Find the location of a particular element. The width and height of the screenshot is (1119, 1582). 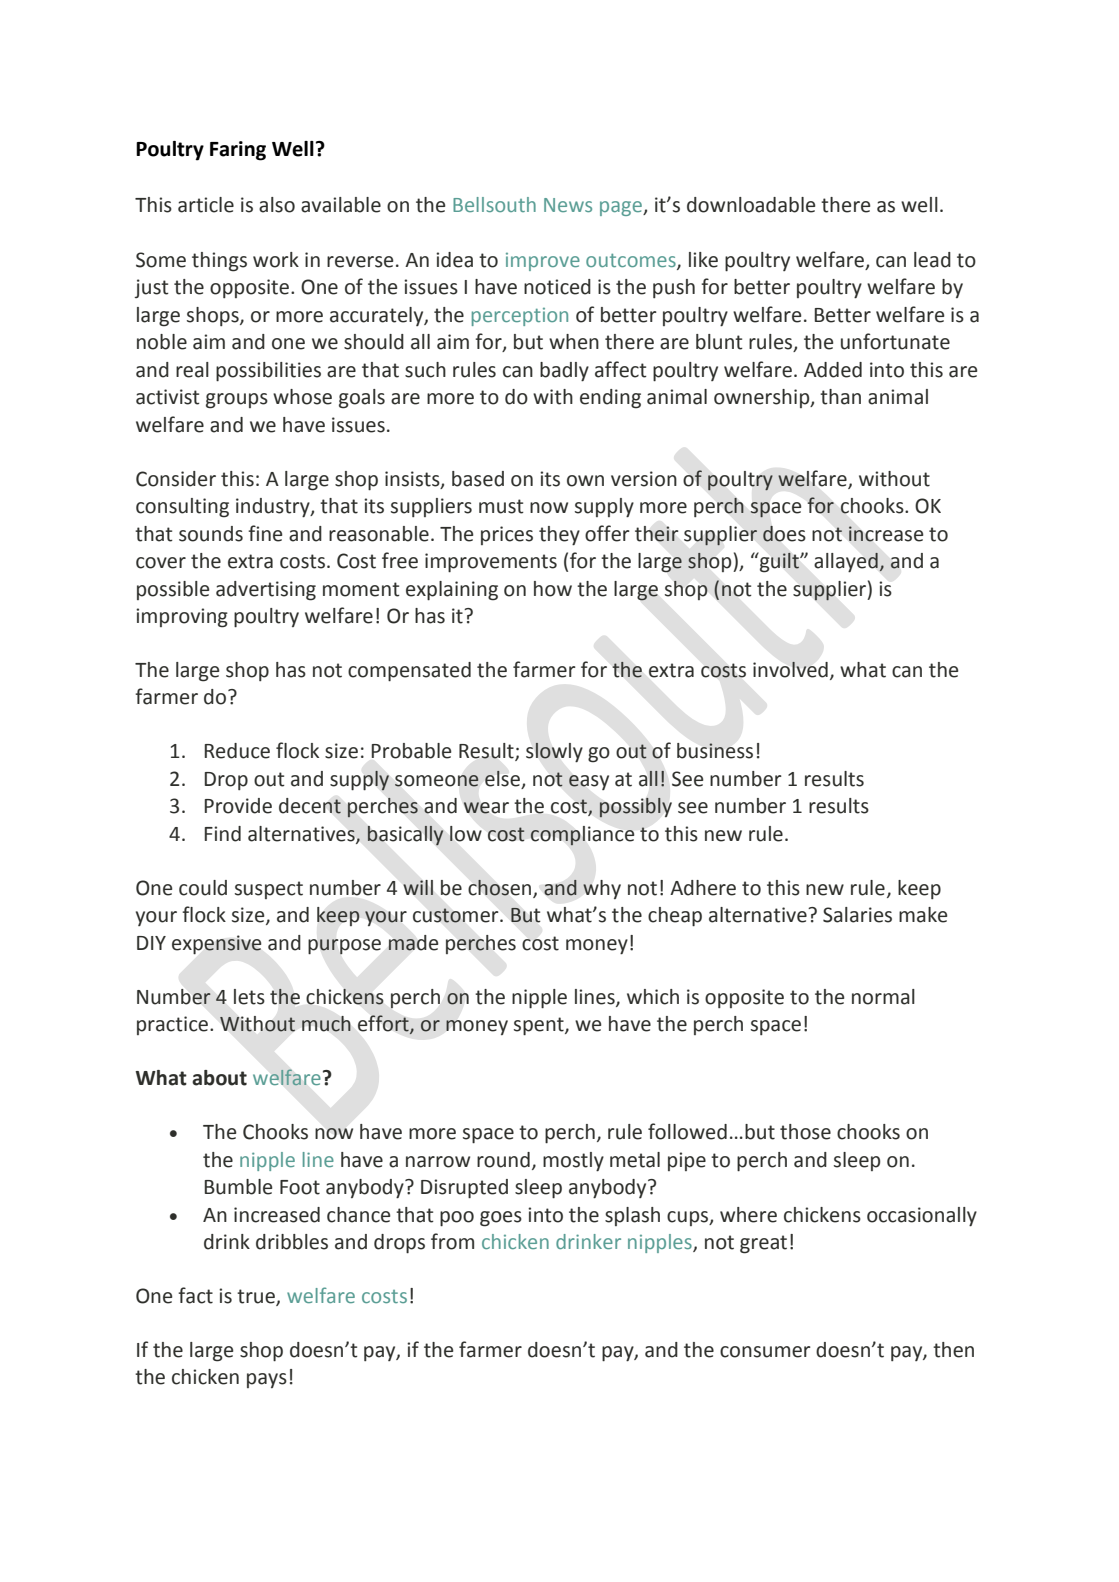

from is located at coordinates (452, 1241).
